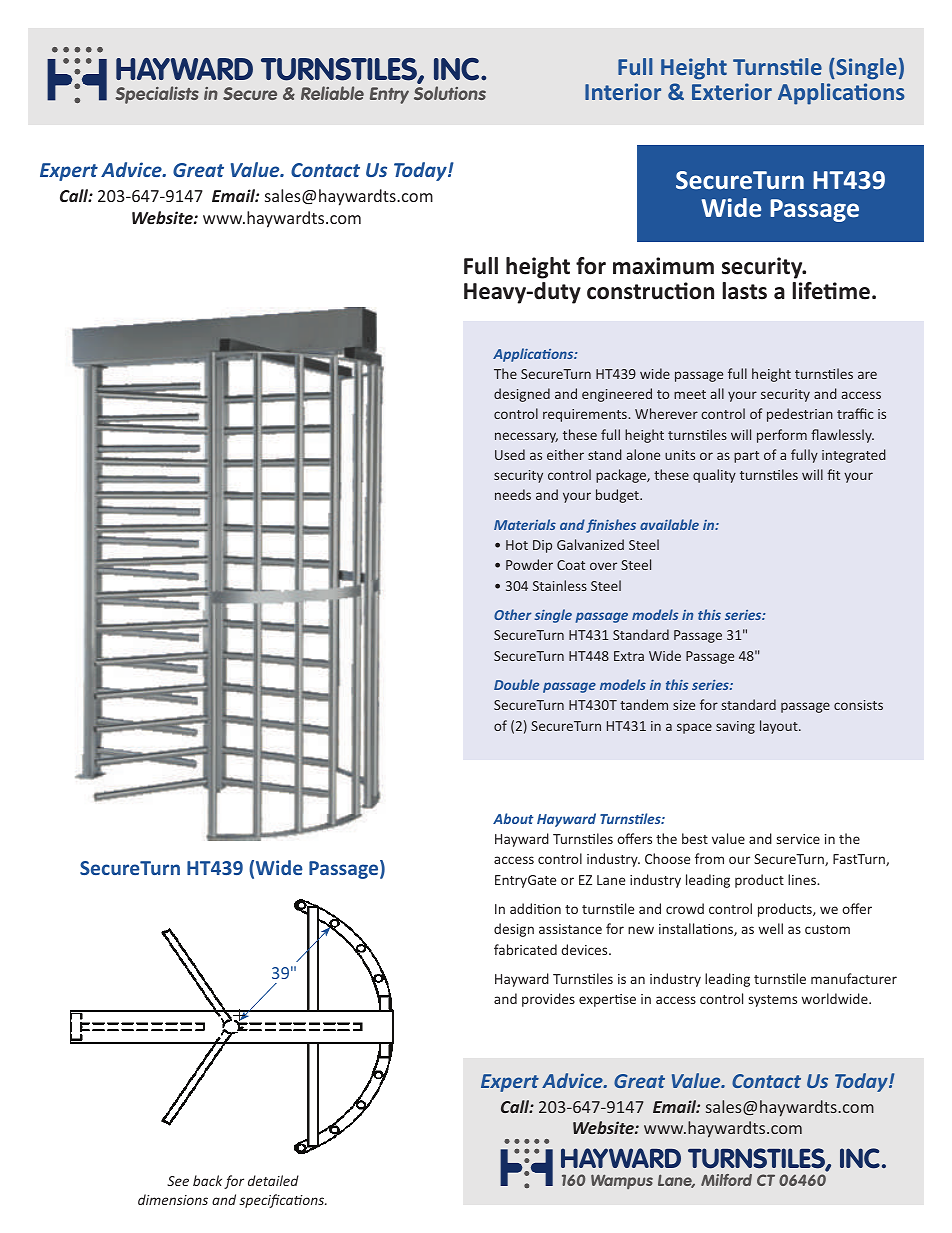 The image size is (952, 1233). Describe the element at coordinates (744, 291) in the page. I see `lasts` at that location.
